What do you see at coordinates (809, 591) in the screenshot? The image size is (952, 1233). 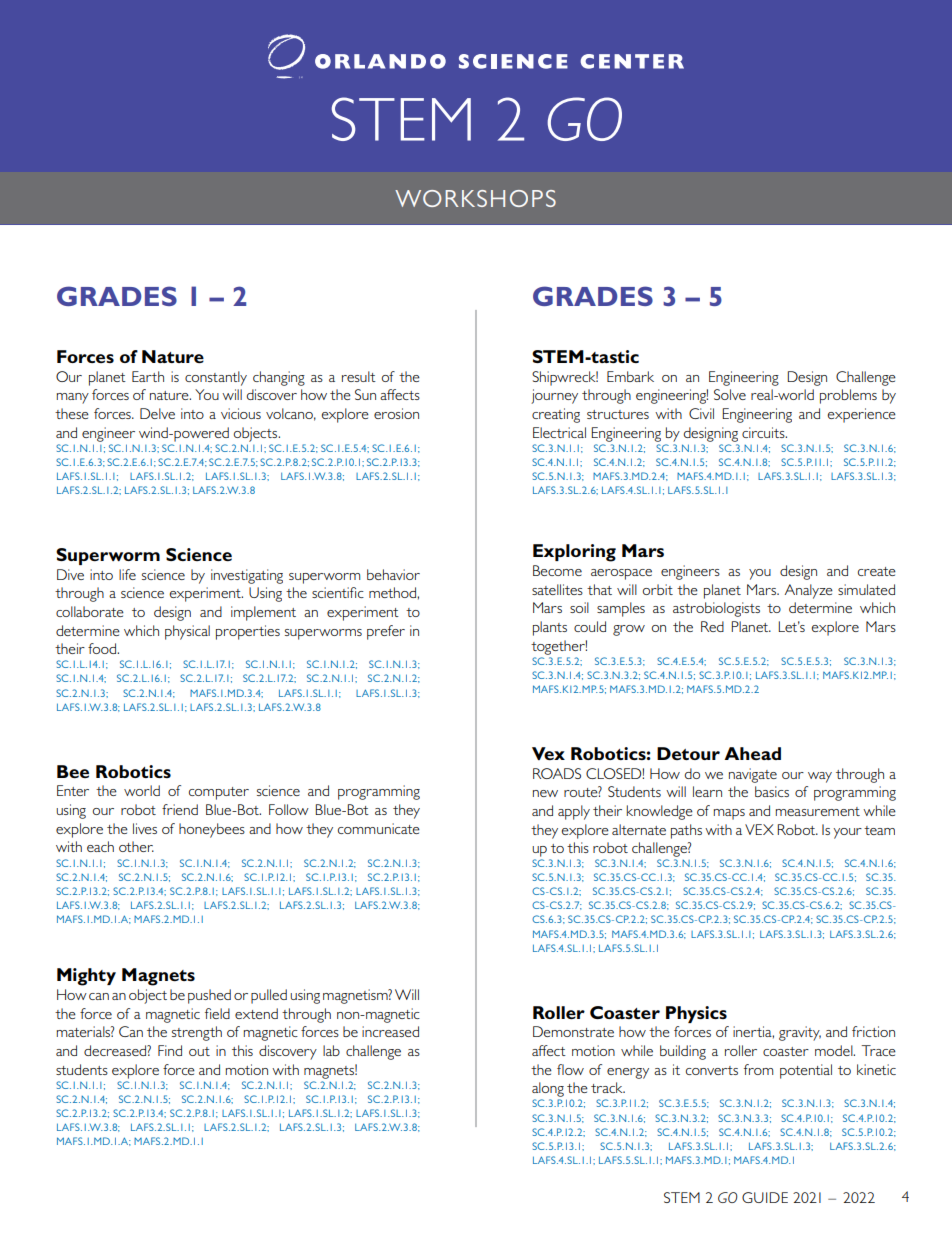 I see `Analyze` at bounding box center [809, 591].
